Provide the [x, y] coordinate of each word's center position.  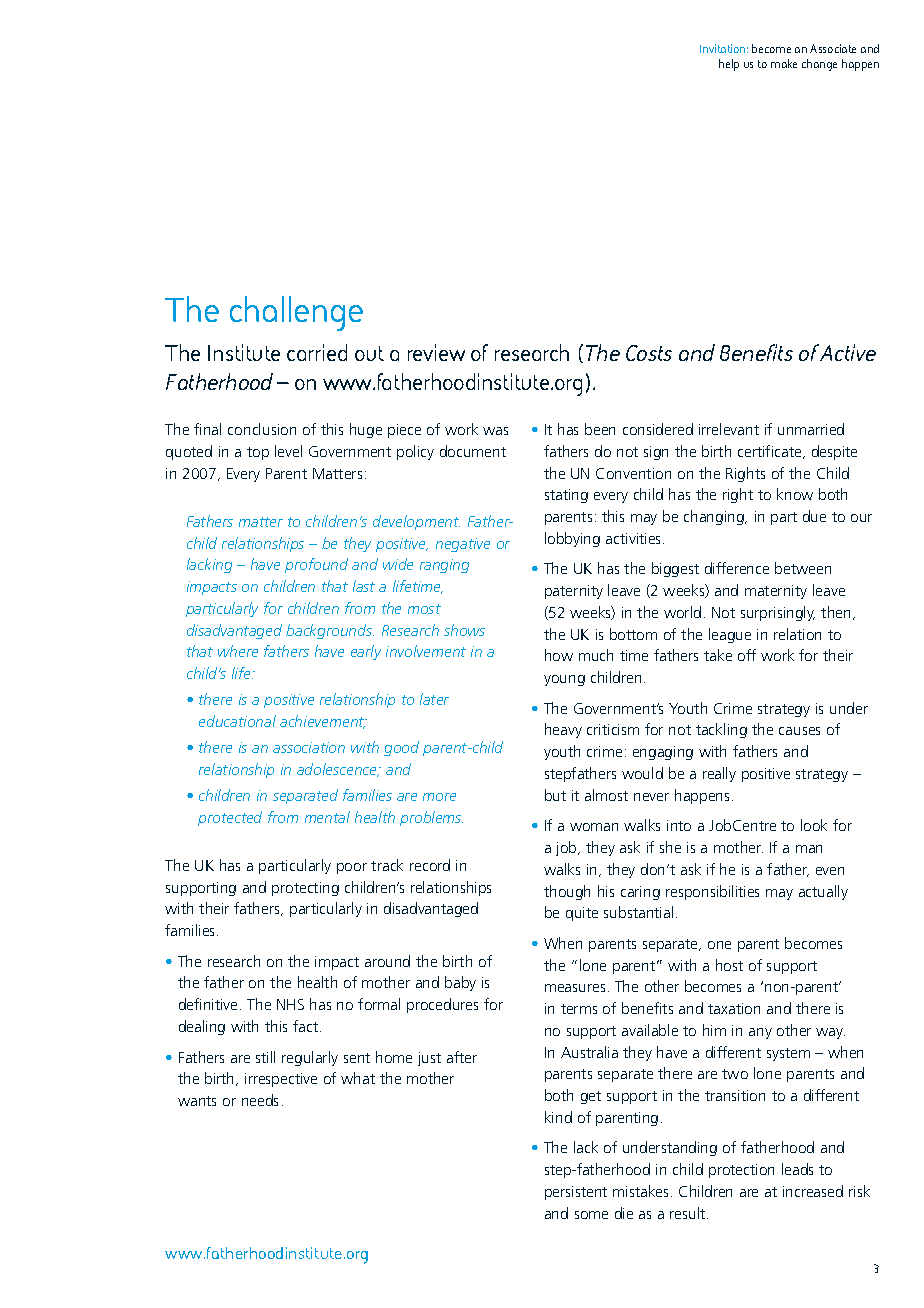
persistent [576, 1193]
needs [260, 1100]
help [729, 65]
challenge [296, 313]
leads [797, 1169]
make [784, 63]
